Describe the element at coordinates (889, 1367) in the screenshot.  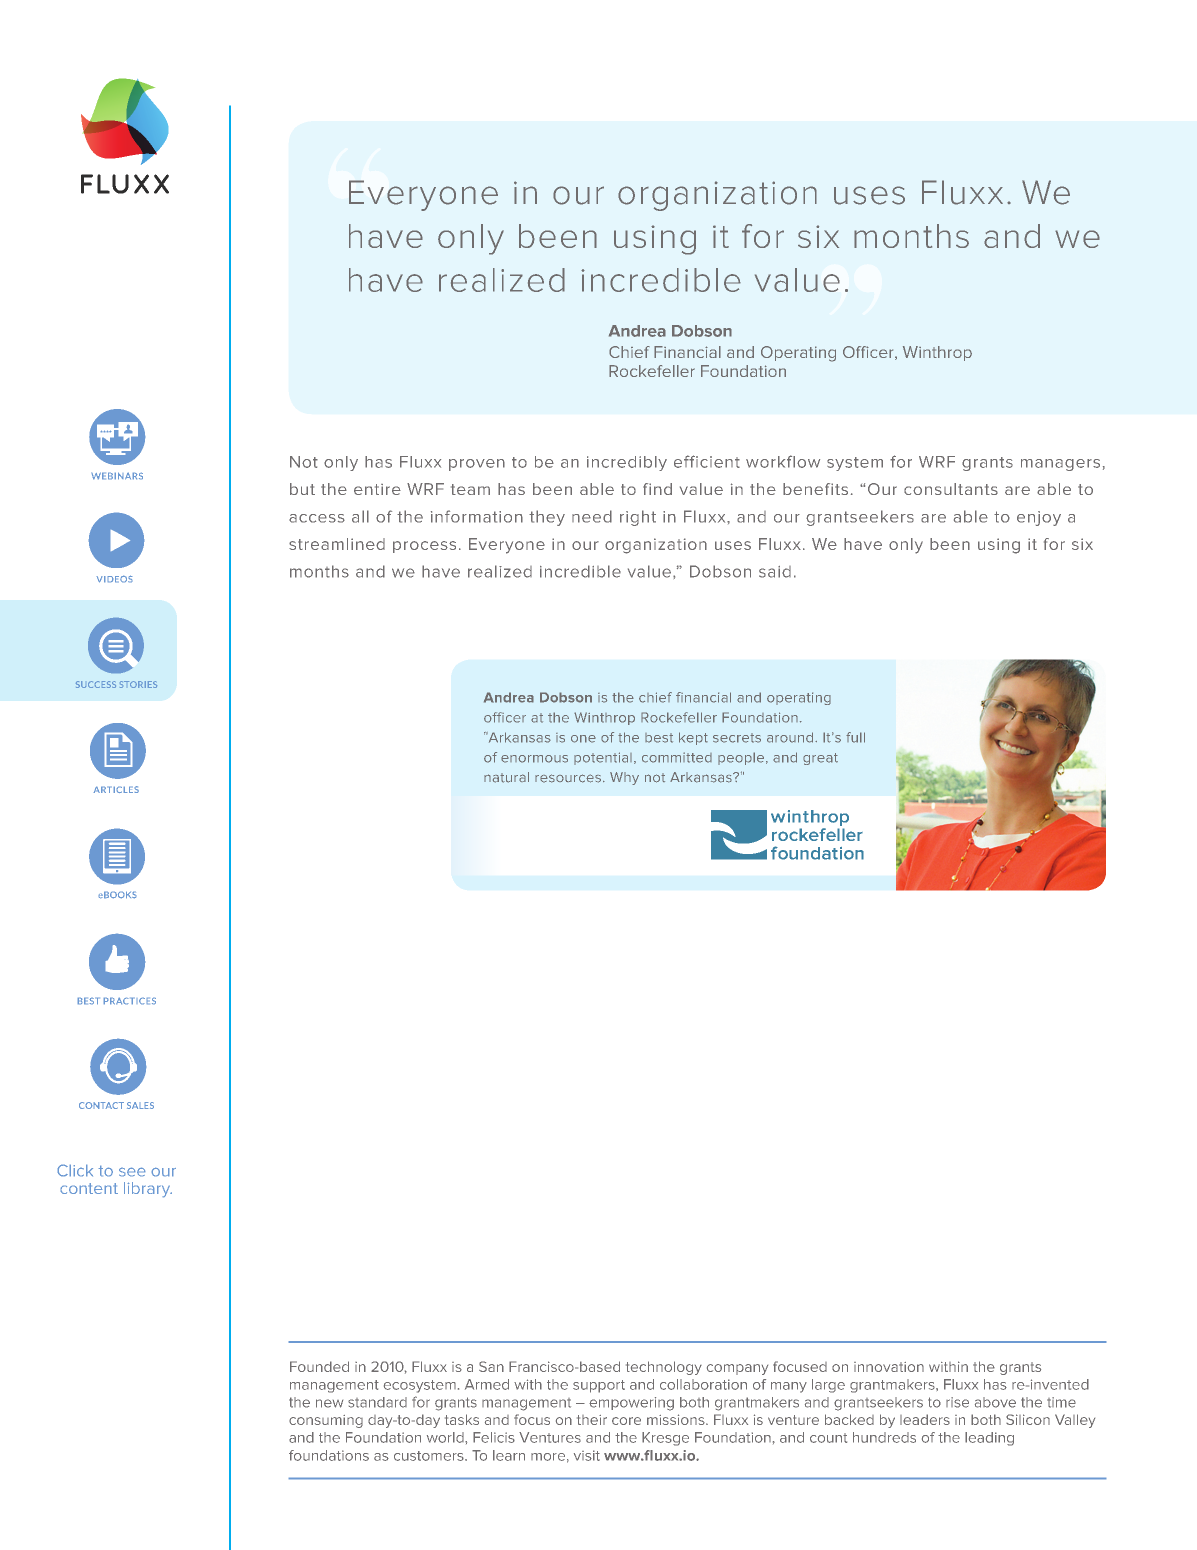
I see `innovation` at that location.
